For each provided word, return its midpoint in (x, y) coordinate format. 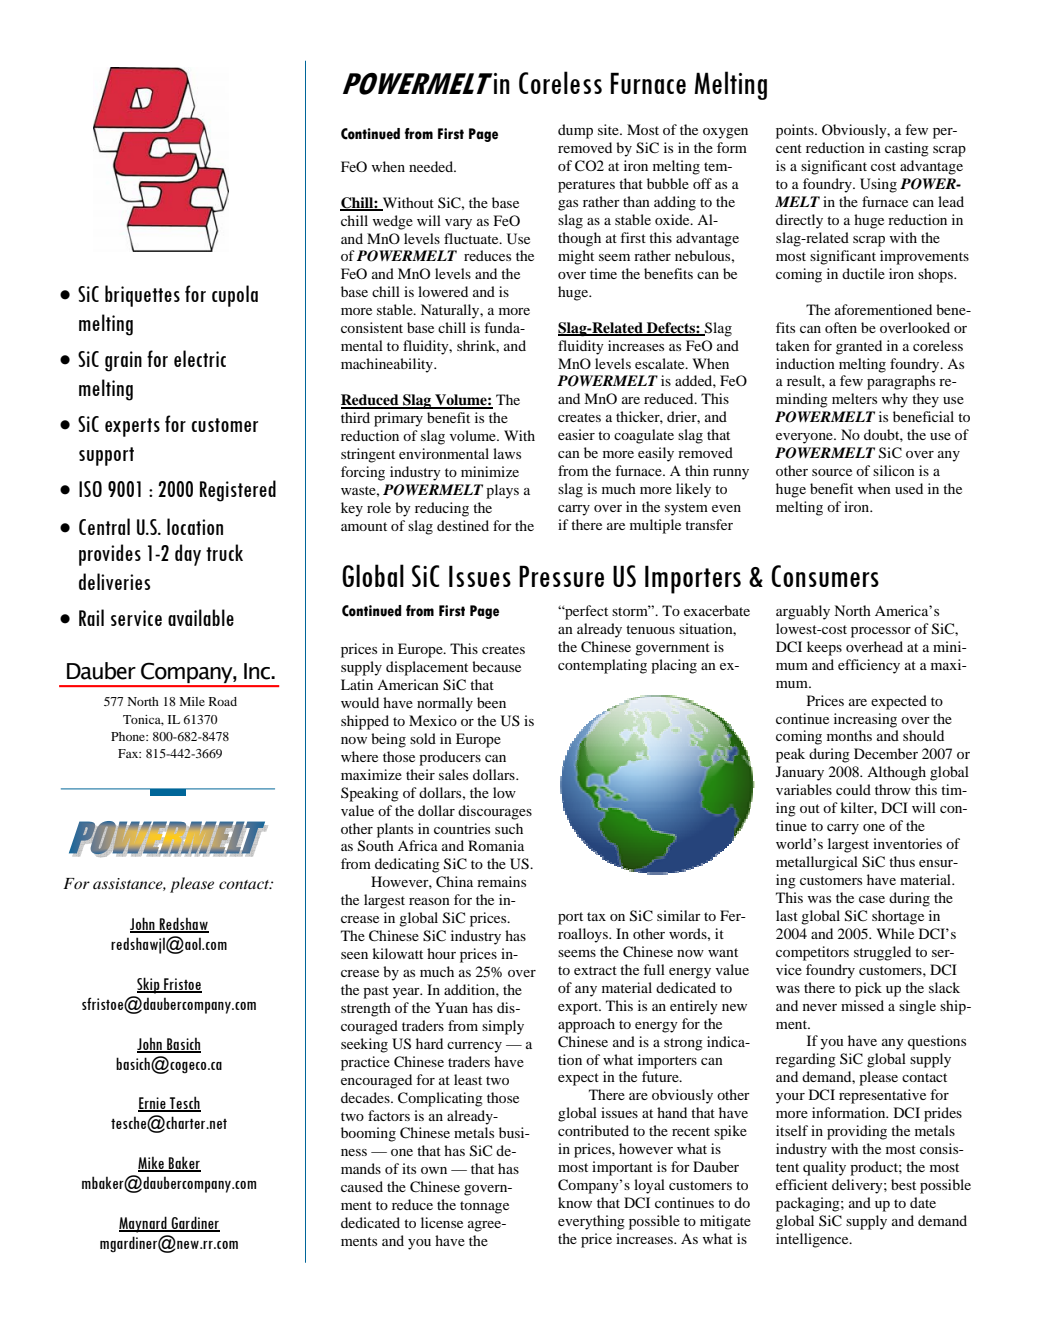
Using (878, 185)
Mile (192, 701)
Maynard (144, 1224)
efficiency (869, 666)
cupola (235, 296)
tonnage (484, 1207)
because (496, 666)
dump (575, 131)
